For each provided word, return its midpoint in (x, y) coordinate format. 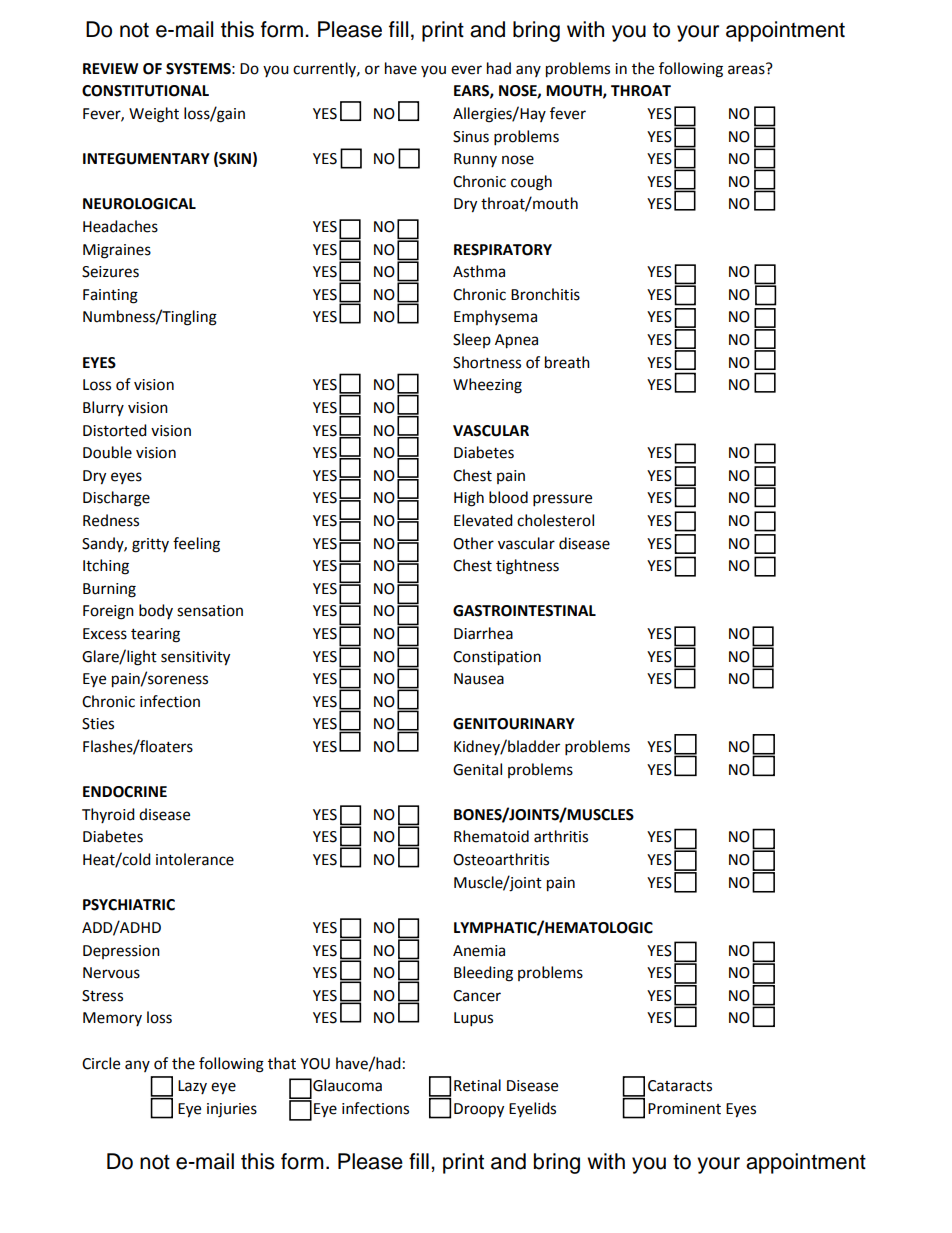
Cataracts (680, 1086)
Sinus (471, 137)
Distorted (115, 430)
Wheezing (487, 386)
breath (567, 362)
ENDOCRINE (125, 792)
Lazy (192, 1087)
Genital (477, 769)
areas (747, 69)
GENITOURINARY (514, 724)
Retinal (477, 1085)
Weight (154, 115)
